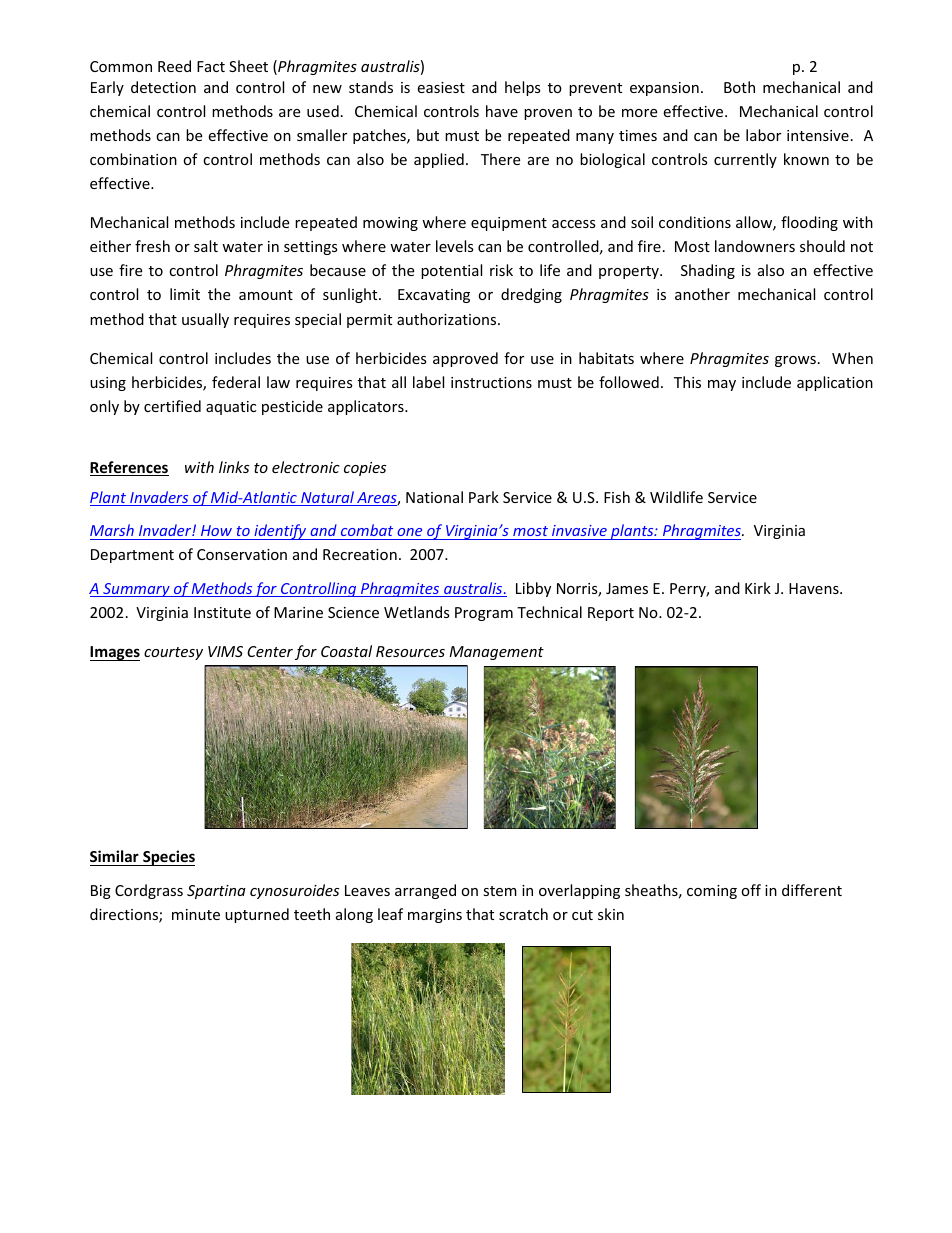 This screenshot has width=952, height=1233. What do you see at coordinates (234, 467) in the screenshot?
I see `links` at bounding box center [234, 467].
